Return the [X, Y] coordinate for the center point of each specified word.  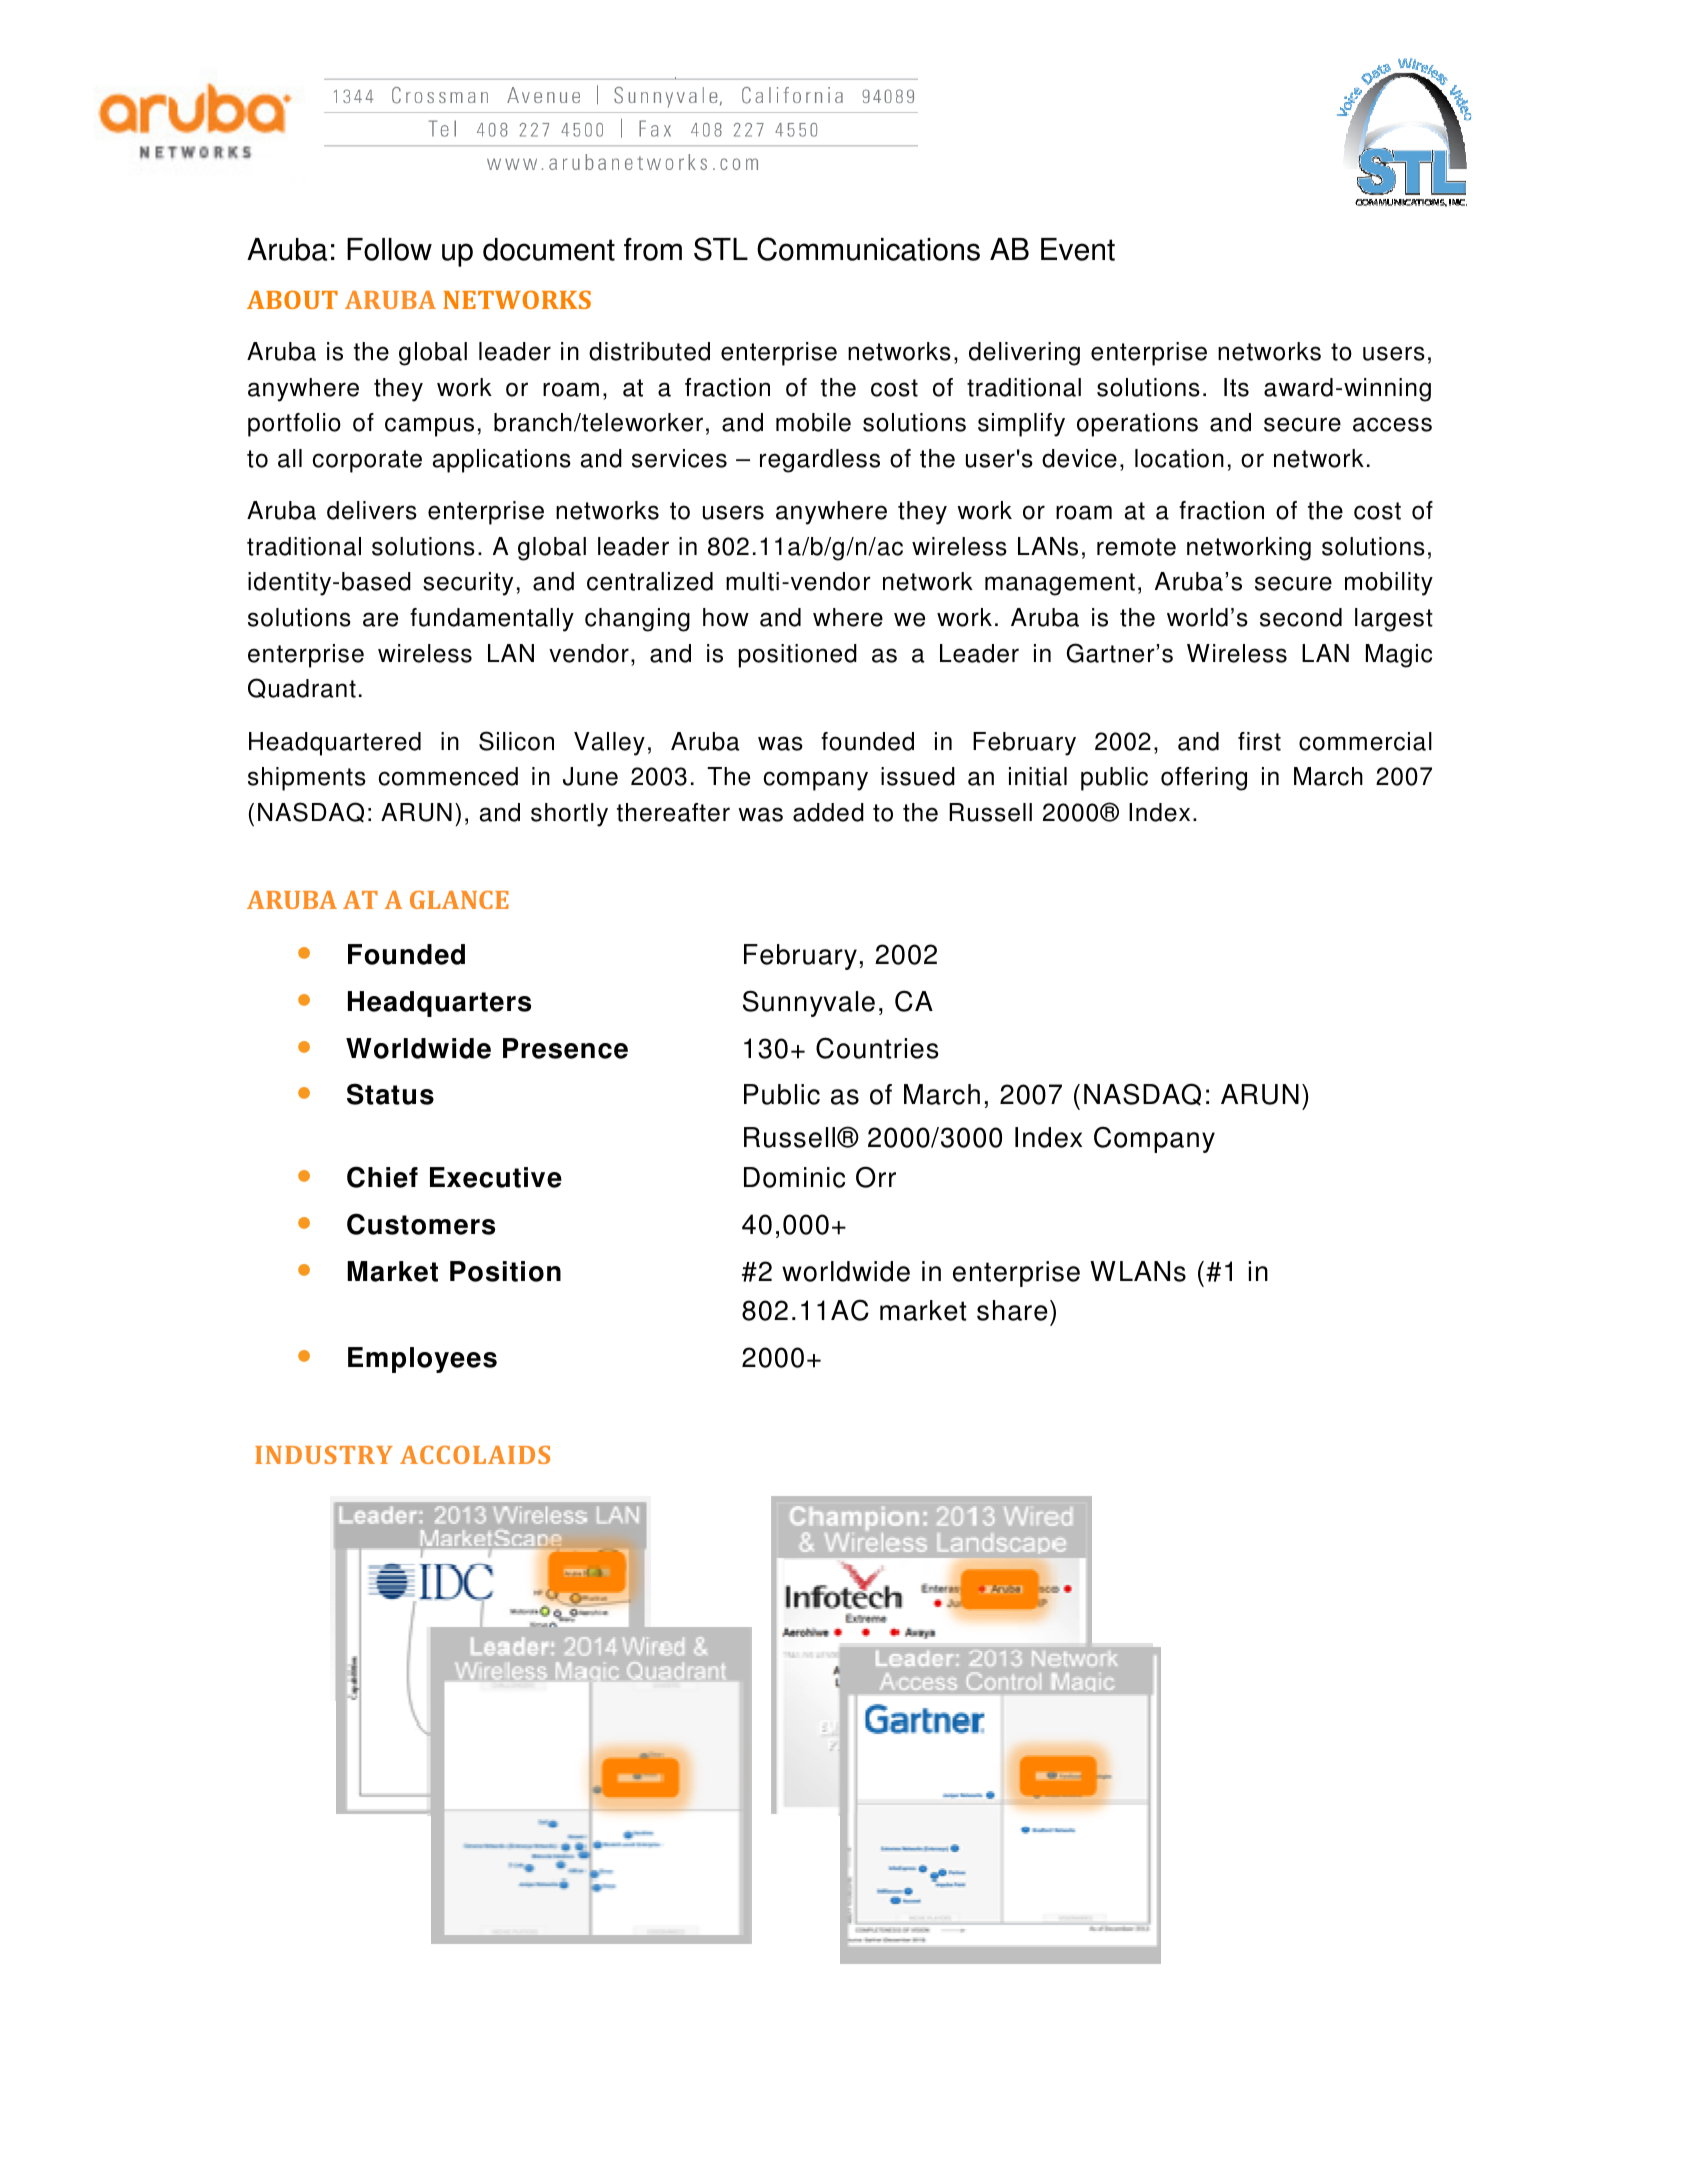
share [1012, 1310]
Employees [422, 1360]
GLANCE [459, 900]
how [726, 617]
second [1301, 617]
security [468, 584]
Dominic [794, 1177]
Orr [876, 1177]
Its [1236, 387]
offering [1204, 779]
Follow [389, 249]
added [828, 812]
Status [390, 1094]
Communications [868, 249]
